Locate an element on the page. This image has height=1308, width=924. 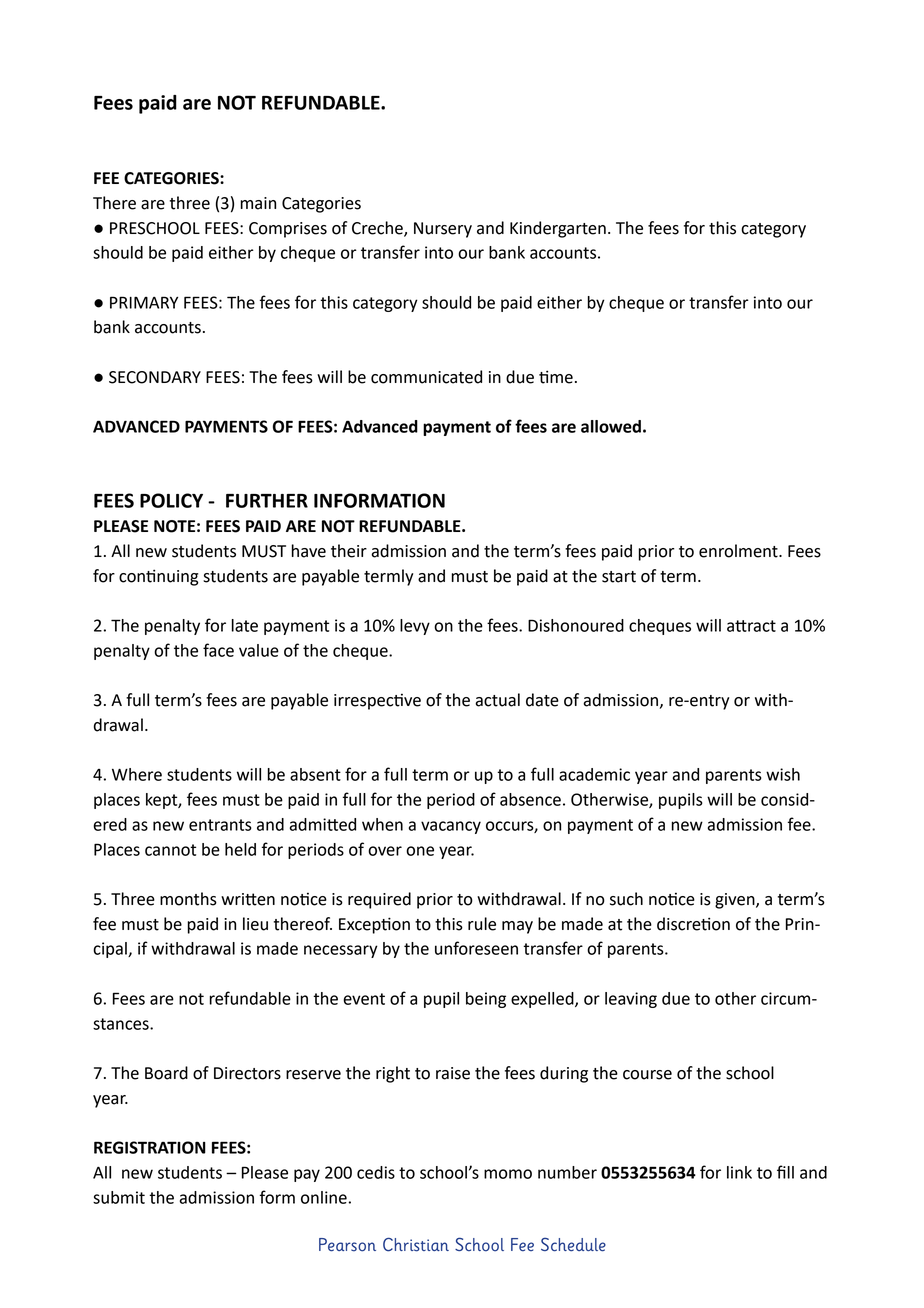
rule is located at coordinates (482, 924).
